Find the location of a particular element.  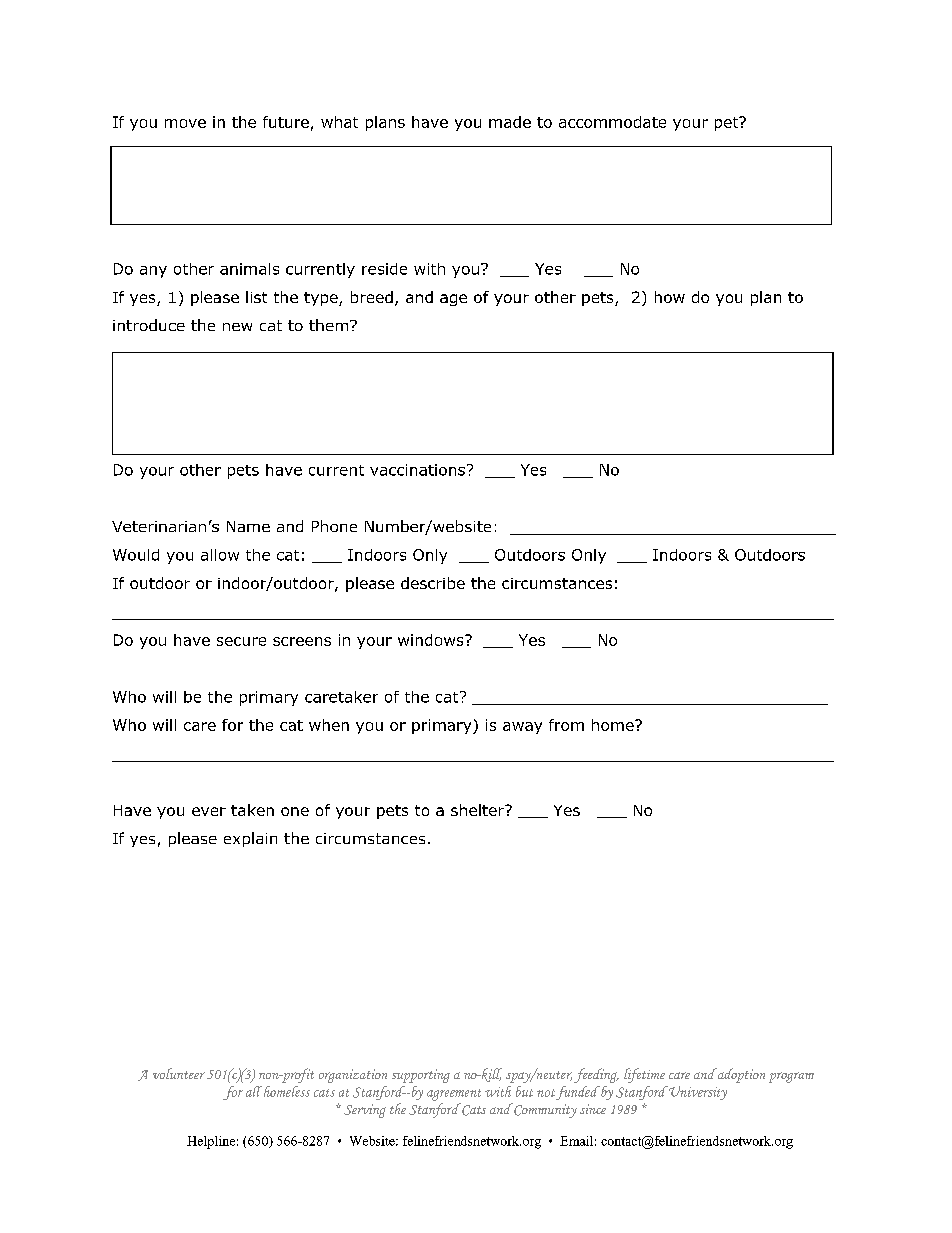

made is located at coordinates (510, 122).
